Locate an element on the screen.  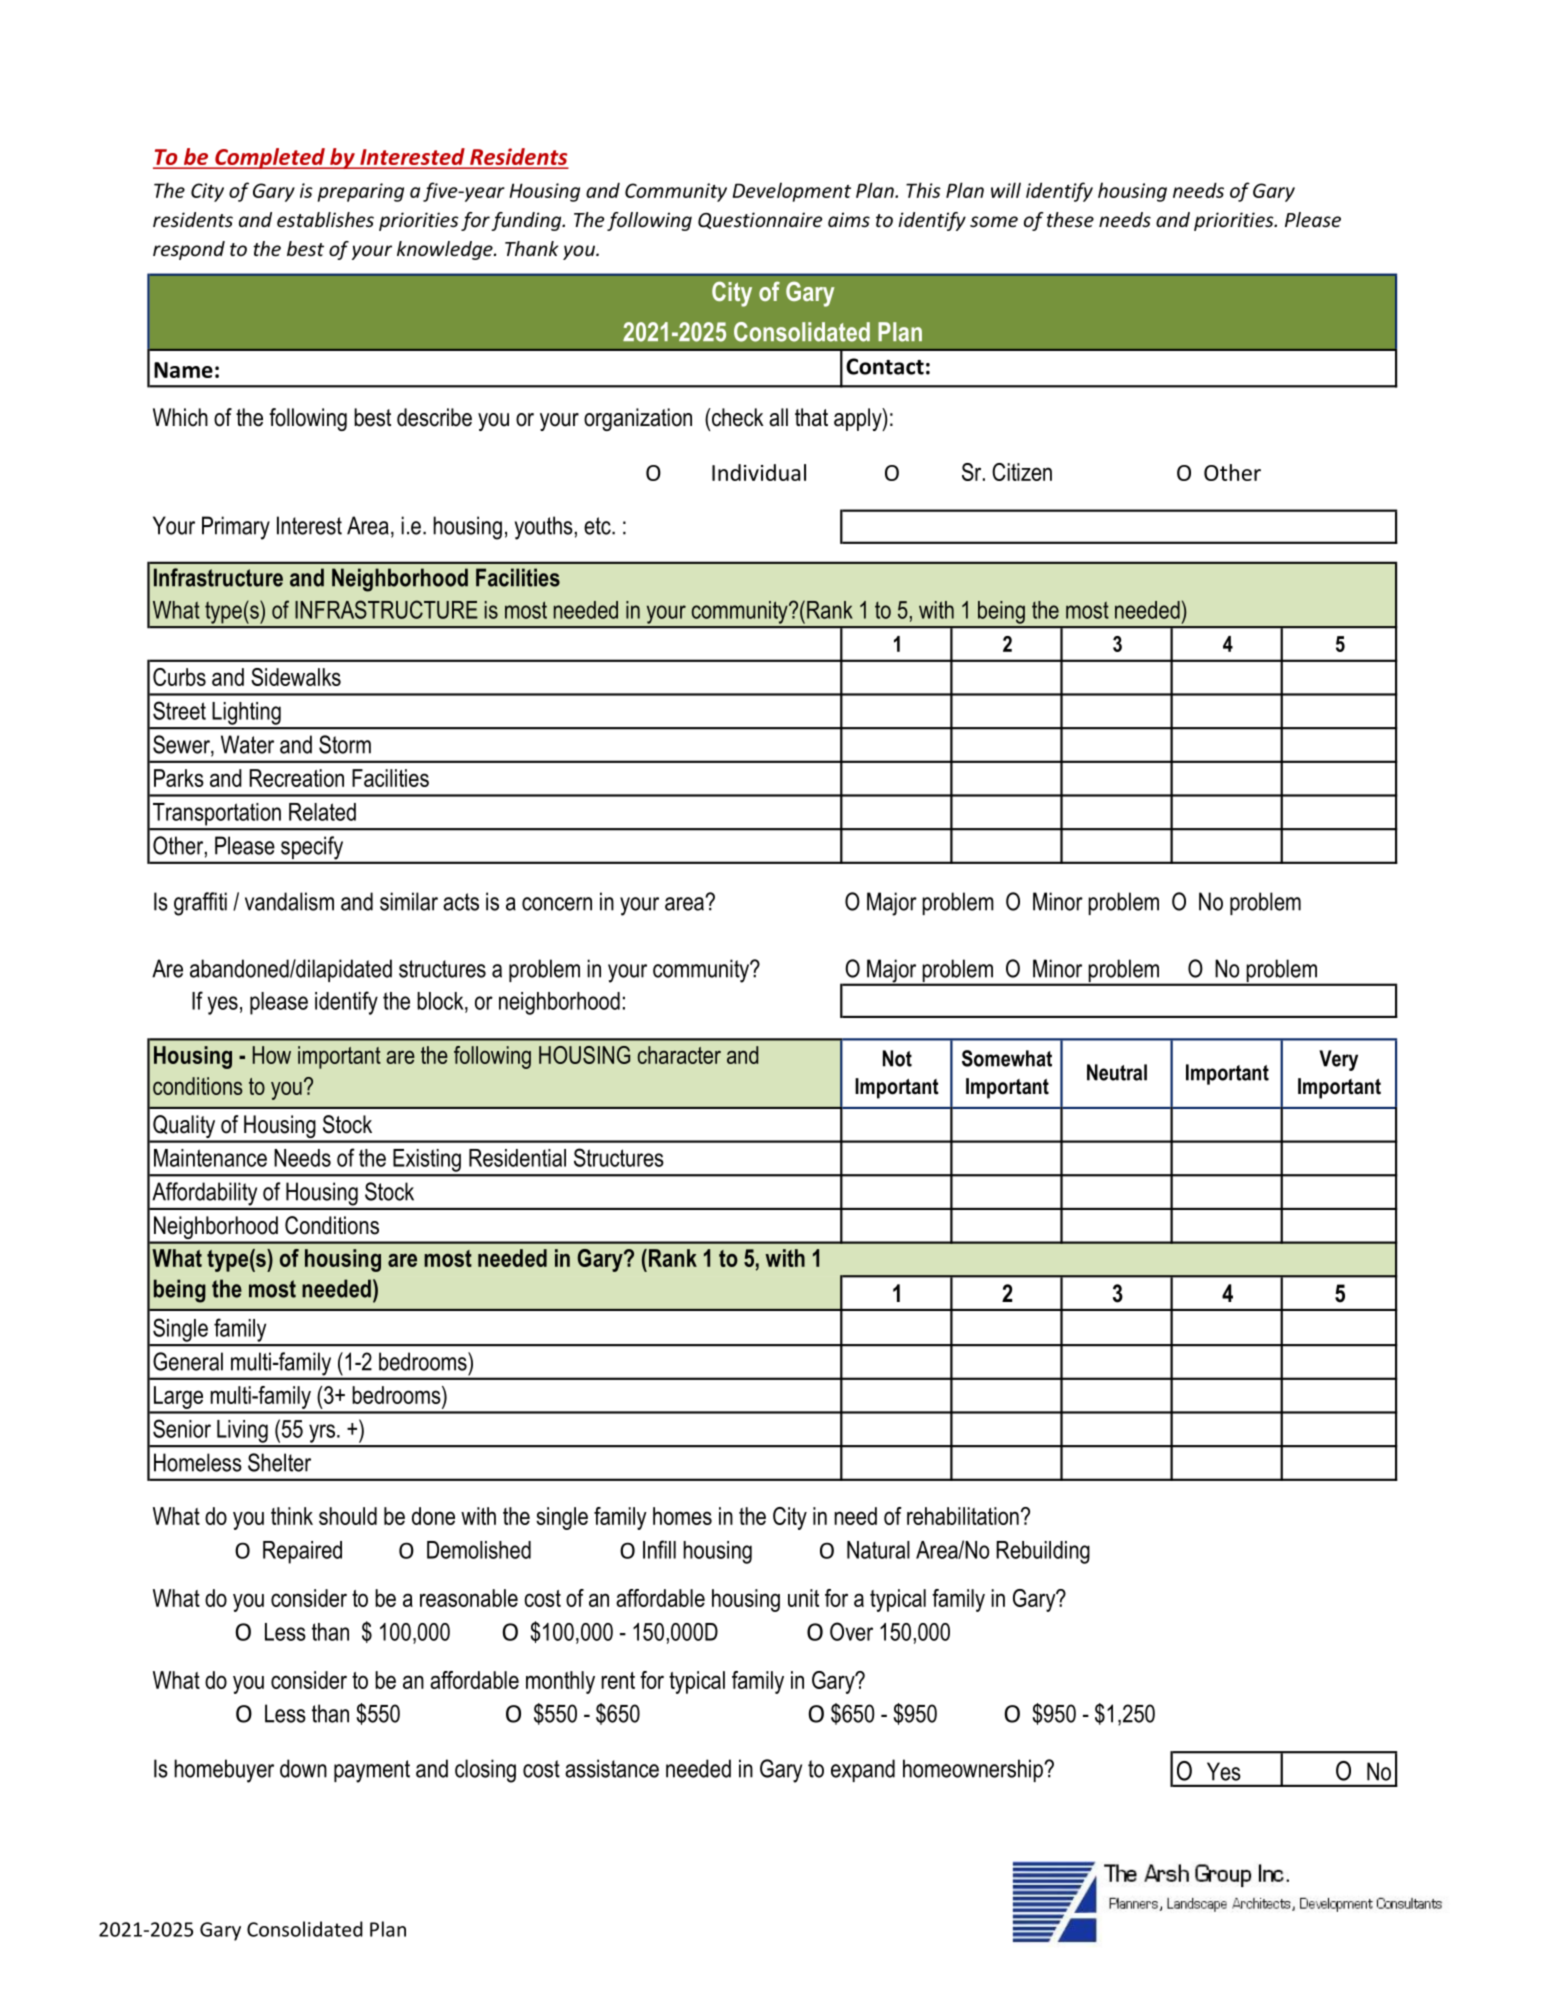
down is located at coordinates (303, 1768).
